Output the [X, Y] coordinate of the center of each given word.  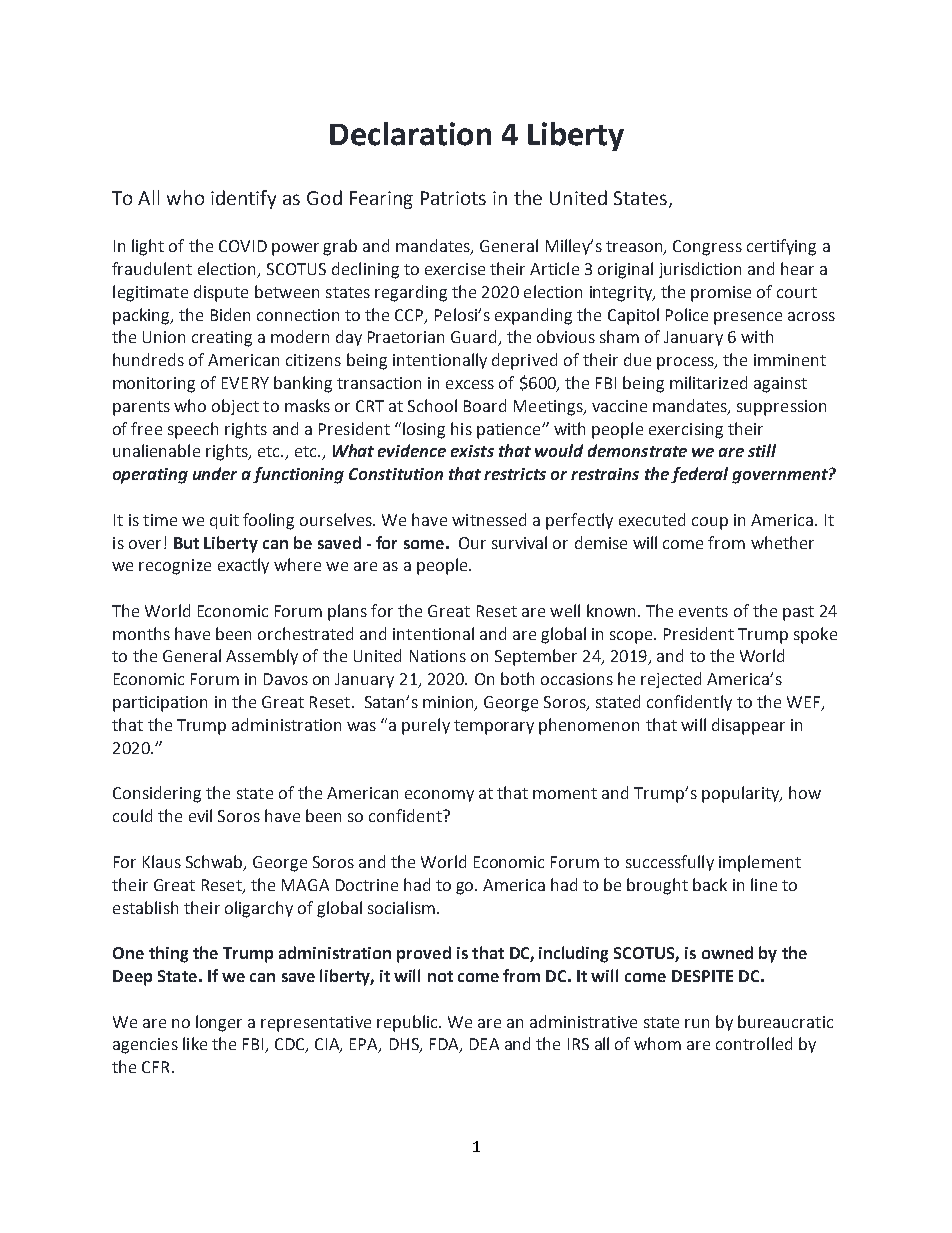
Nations [438, 656]
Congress [707, 248]
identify [243, 199]
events [703, 611]
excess [470, 384]
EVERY [245, 383]
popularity [742, 794]
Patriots [453, 198]
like [195, 1043]
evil [200, 815]
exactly [243, 566]
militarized [708, 382]
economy [439, 796]
